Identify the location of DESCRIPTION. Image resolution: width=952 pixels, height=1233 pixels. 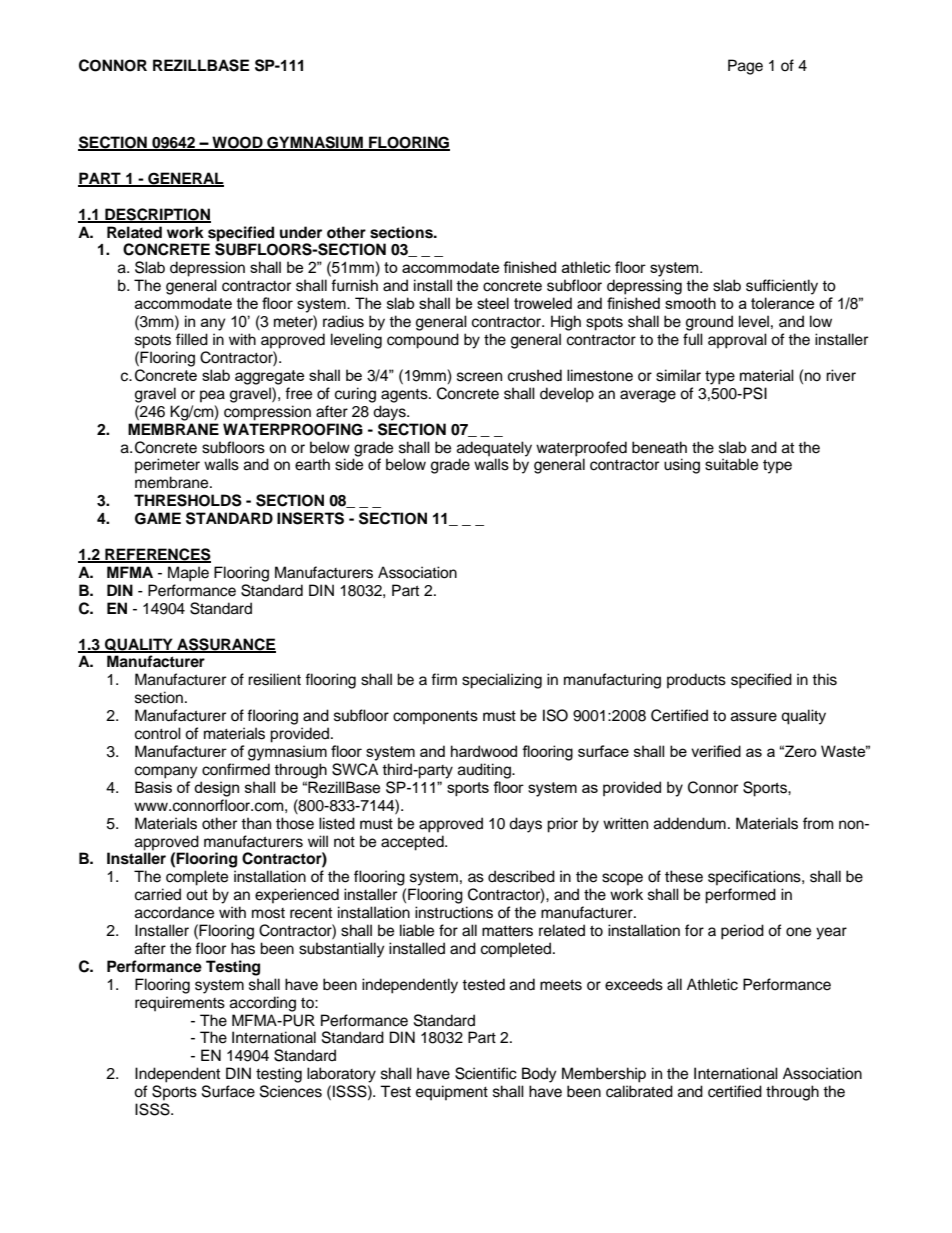
(157, 215).
